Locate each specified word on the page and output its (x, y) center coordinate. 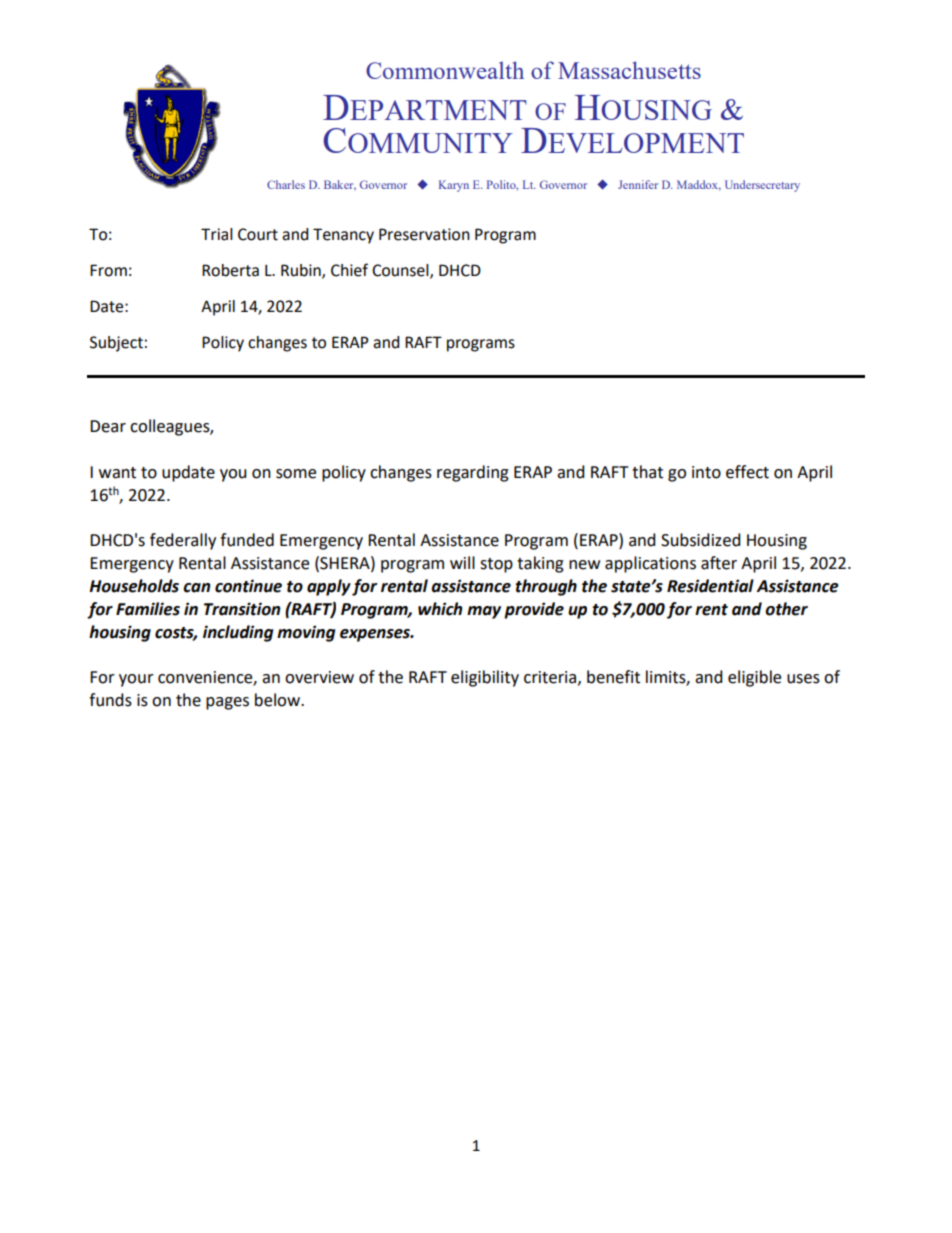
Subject (116, 344)
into (706, 472)
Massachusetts (629, 70)
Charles (286, 184)
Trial (217, 234)
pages (227, 703)
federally (183, 541)
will (462, 562)
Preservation (424, 234)
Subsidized (701, 540)
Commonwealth (445, 70)
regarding (473, 473)
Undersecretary (762, 186)
